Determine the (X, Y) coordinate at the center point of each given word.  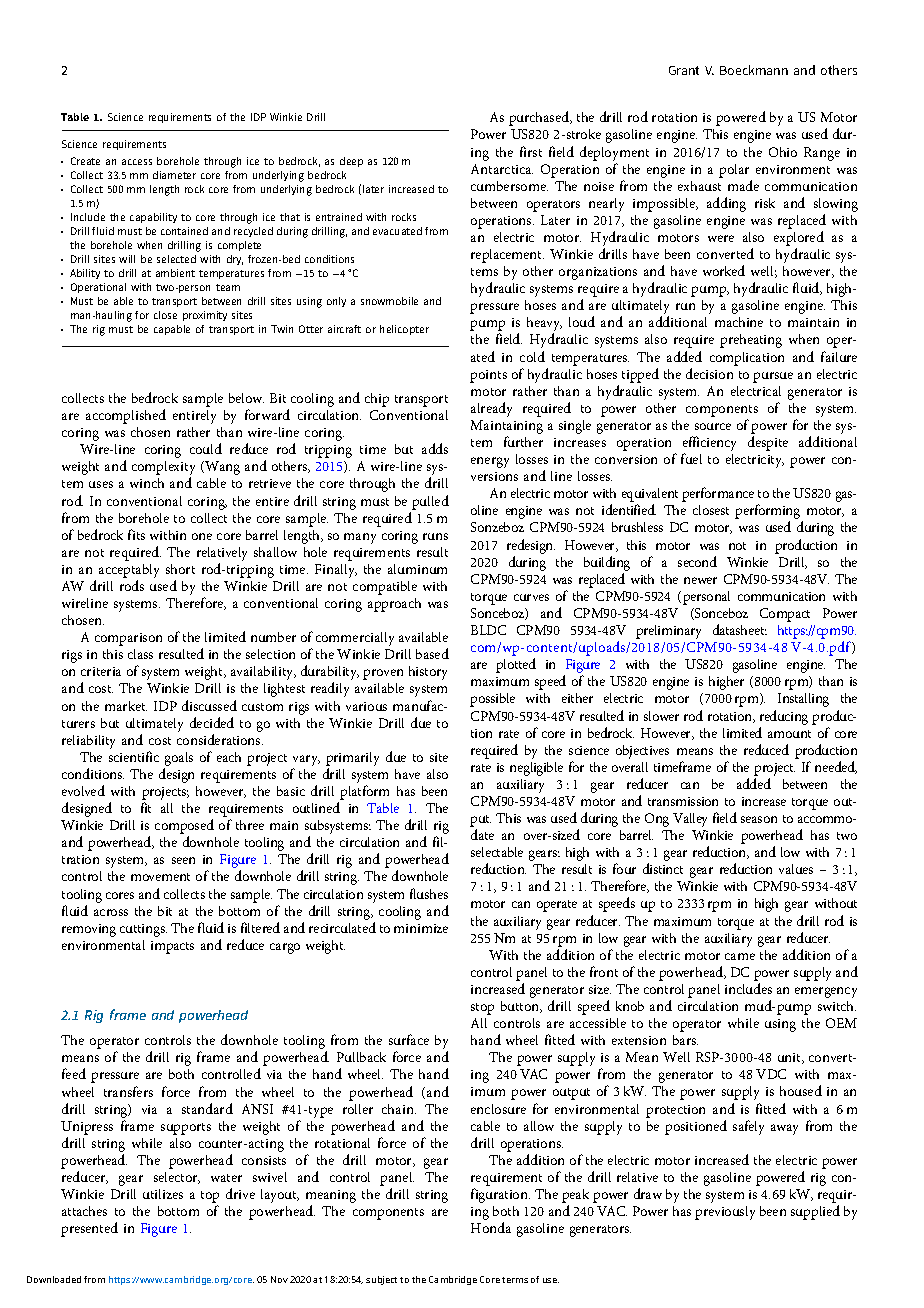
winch (147, 483)
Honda (491, 1227)
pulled (430, 502)
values (796, 869)
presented (89, 1229)
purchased (540, 118)
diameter (174, 175)
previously (725, 1213)
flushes (429, 893)
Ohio (783, 152)
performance (718, 494)
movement (160, 877)
